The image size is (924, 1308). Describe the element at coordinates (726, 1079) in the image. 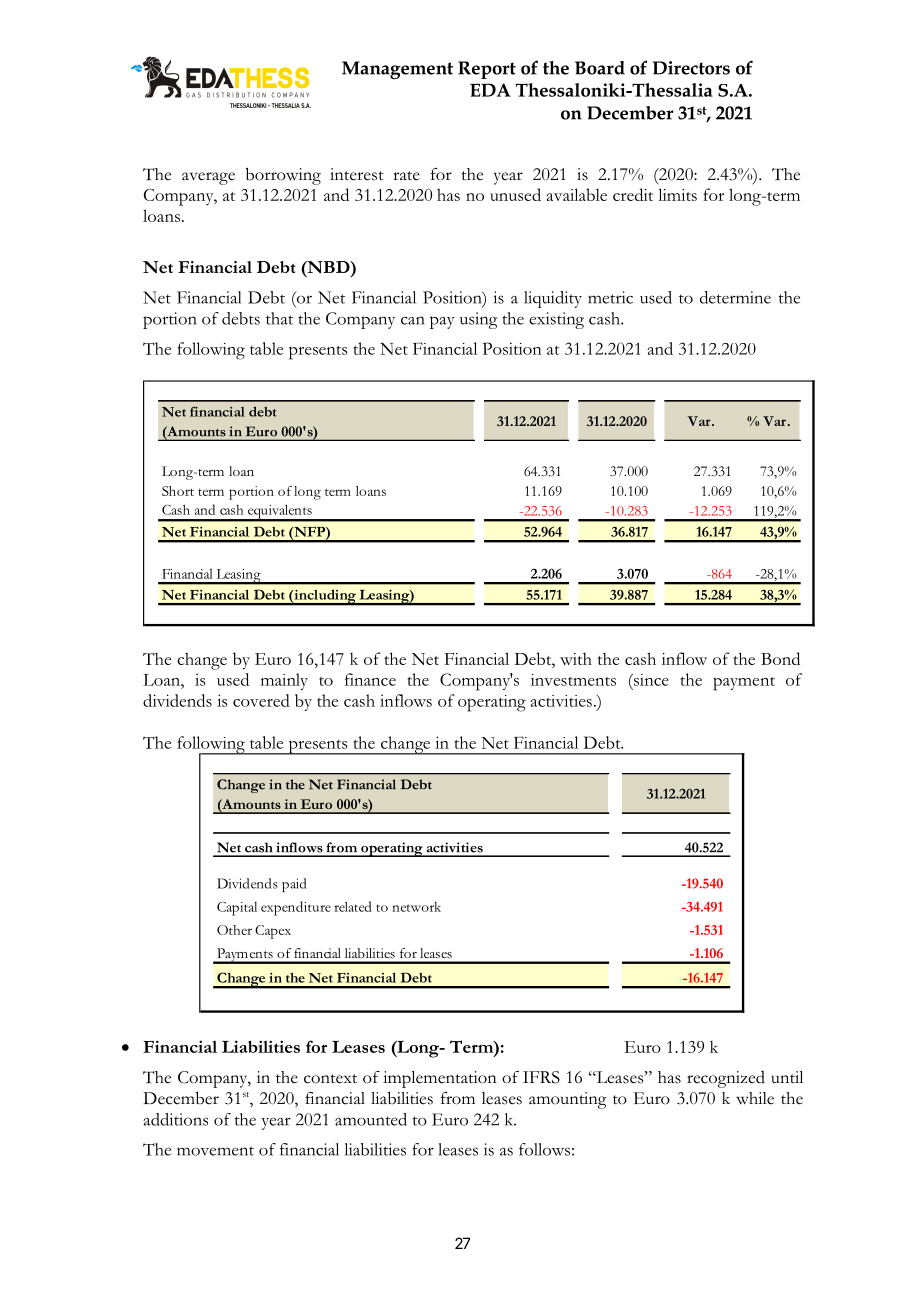

I see `recognized` at that location.
